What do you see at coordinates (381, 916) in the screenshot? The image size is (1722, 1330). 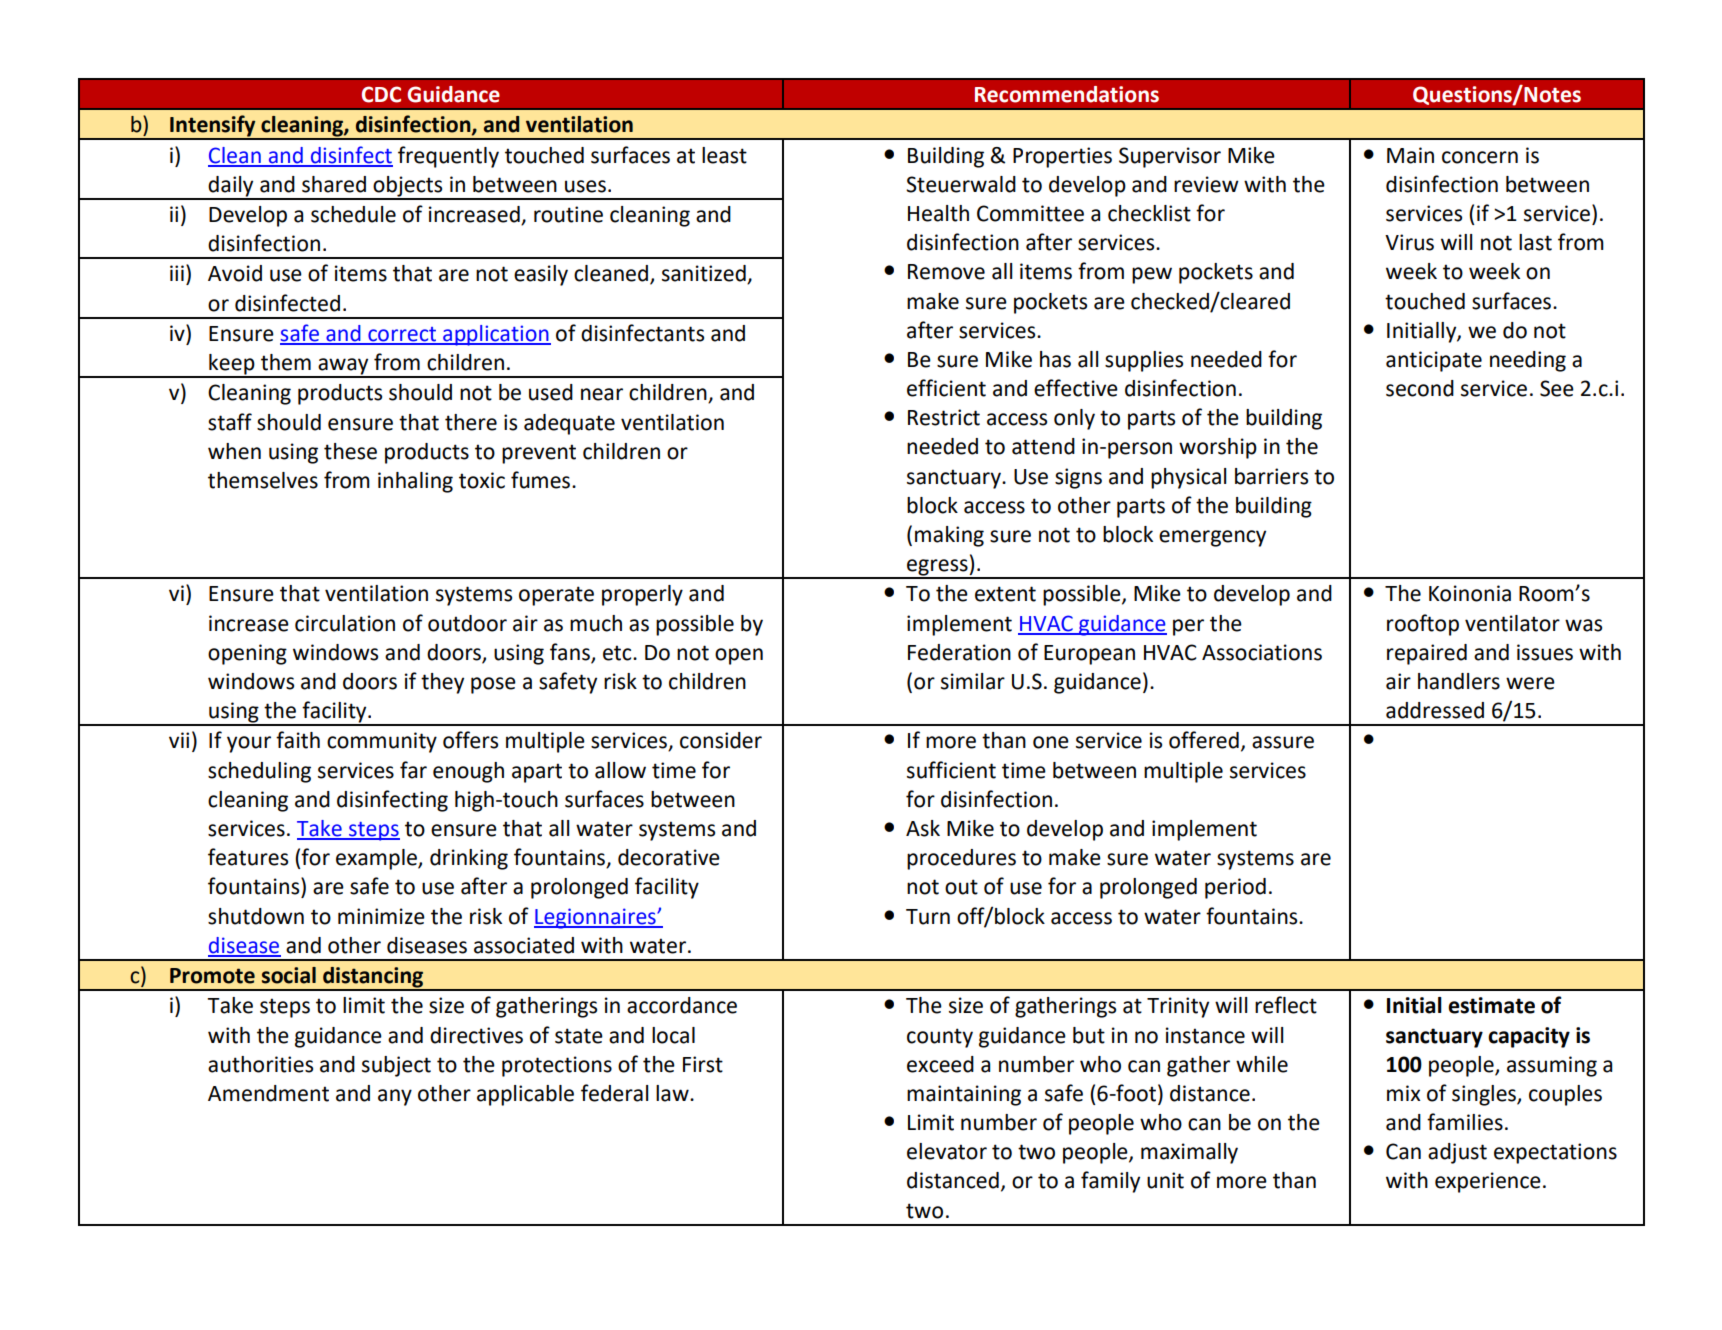 I see `minimize` at bounding box center [381, 916].
